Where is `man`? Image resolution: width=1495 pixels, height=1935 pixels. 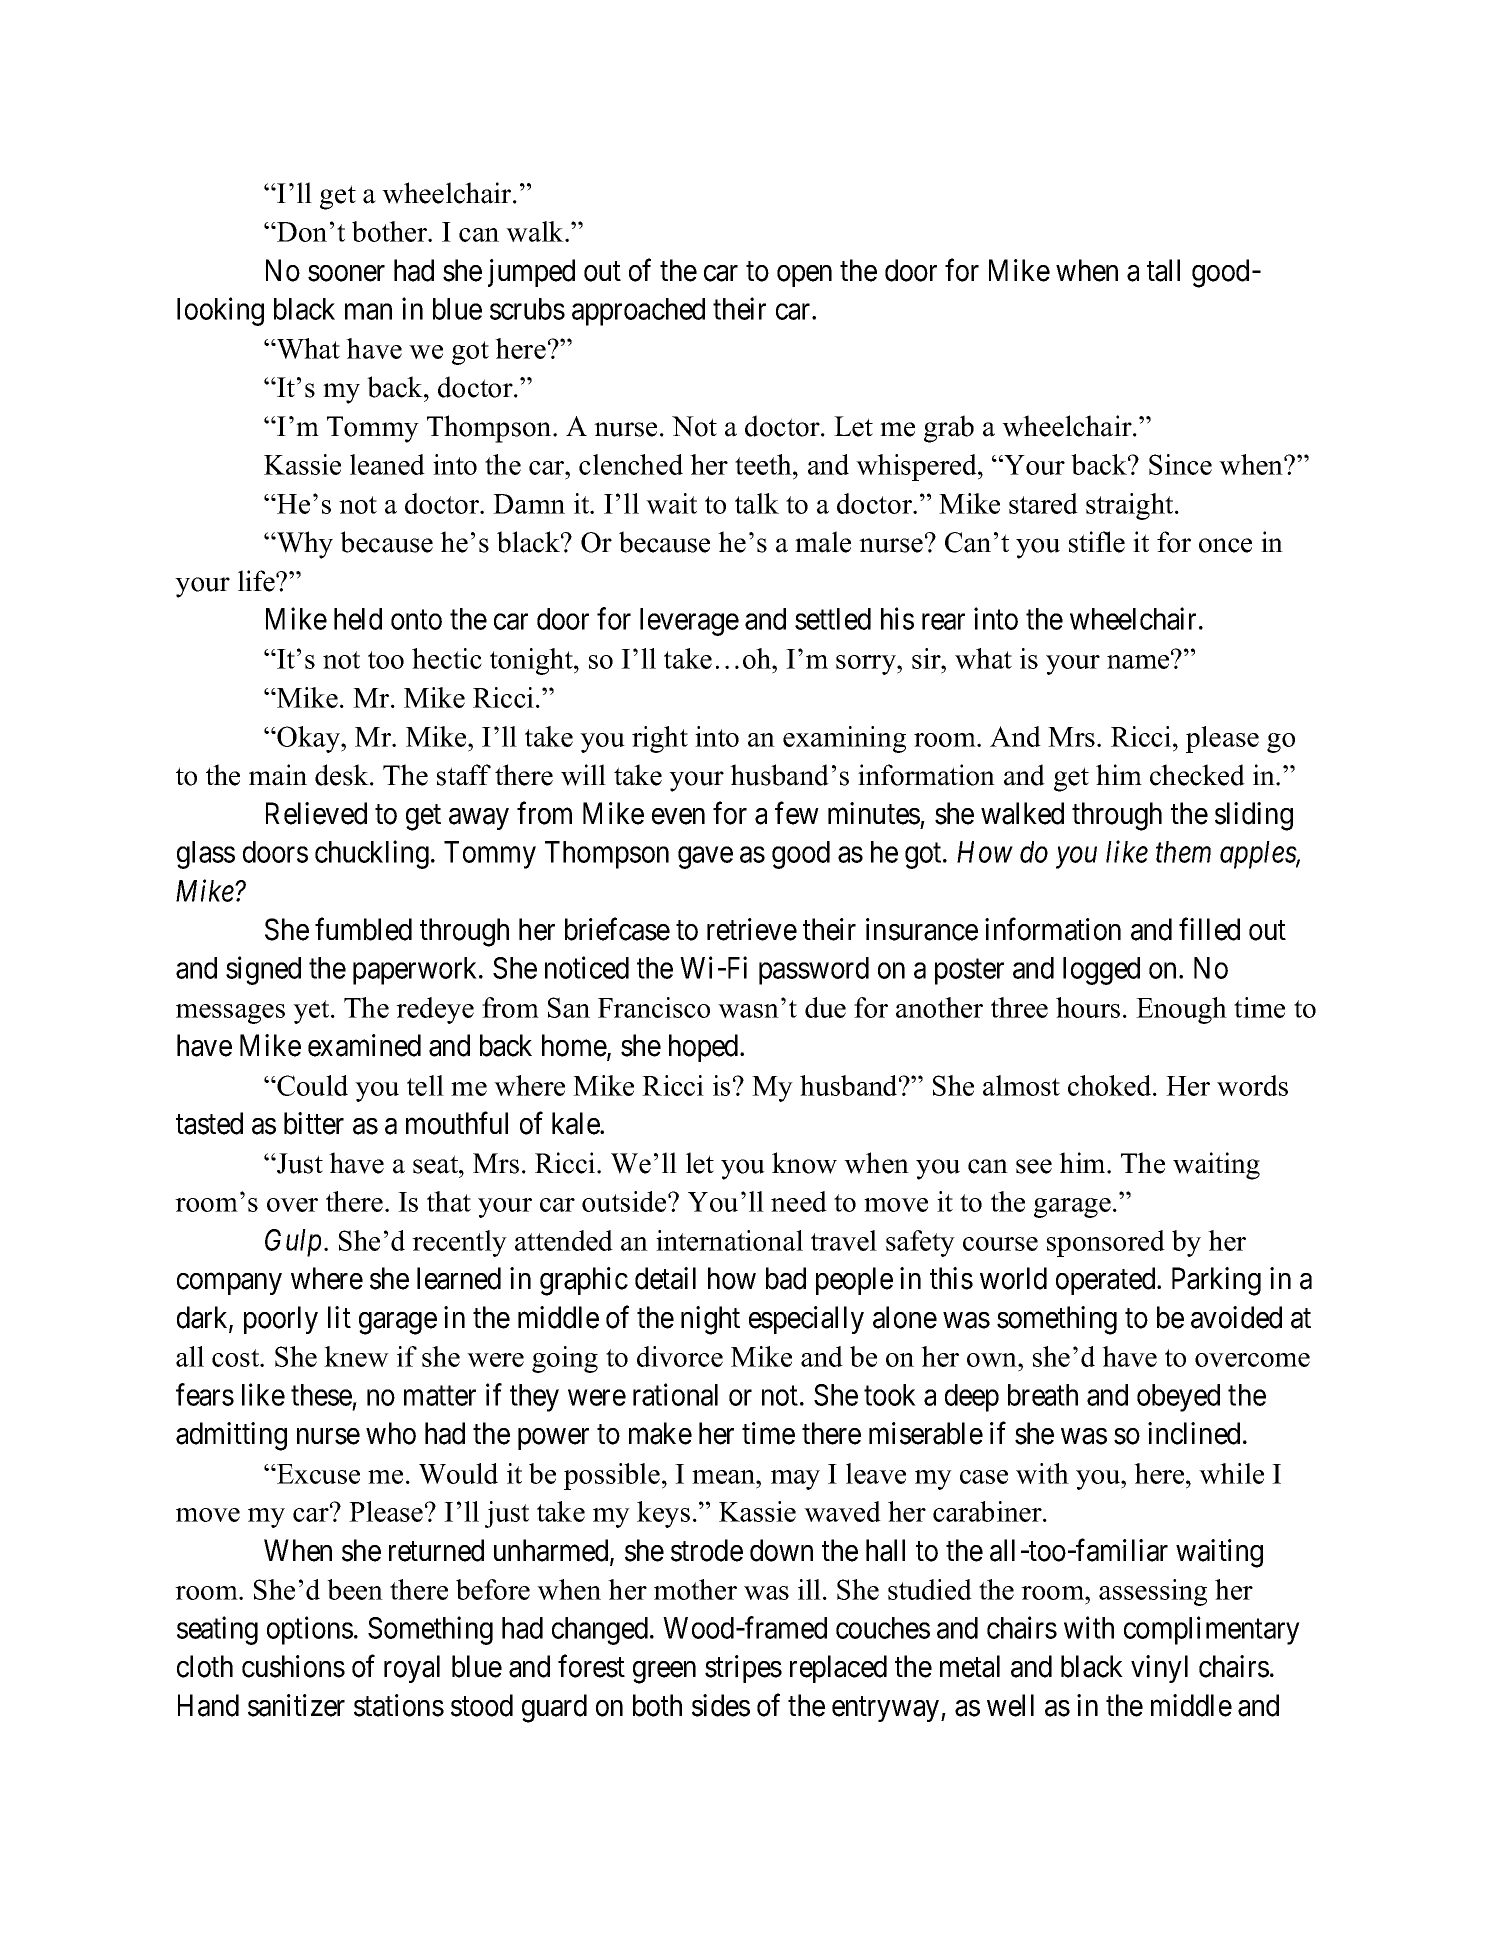 man is located at coordinates (368, 312).
